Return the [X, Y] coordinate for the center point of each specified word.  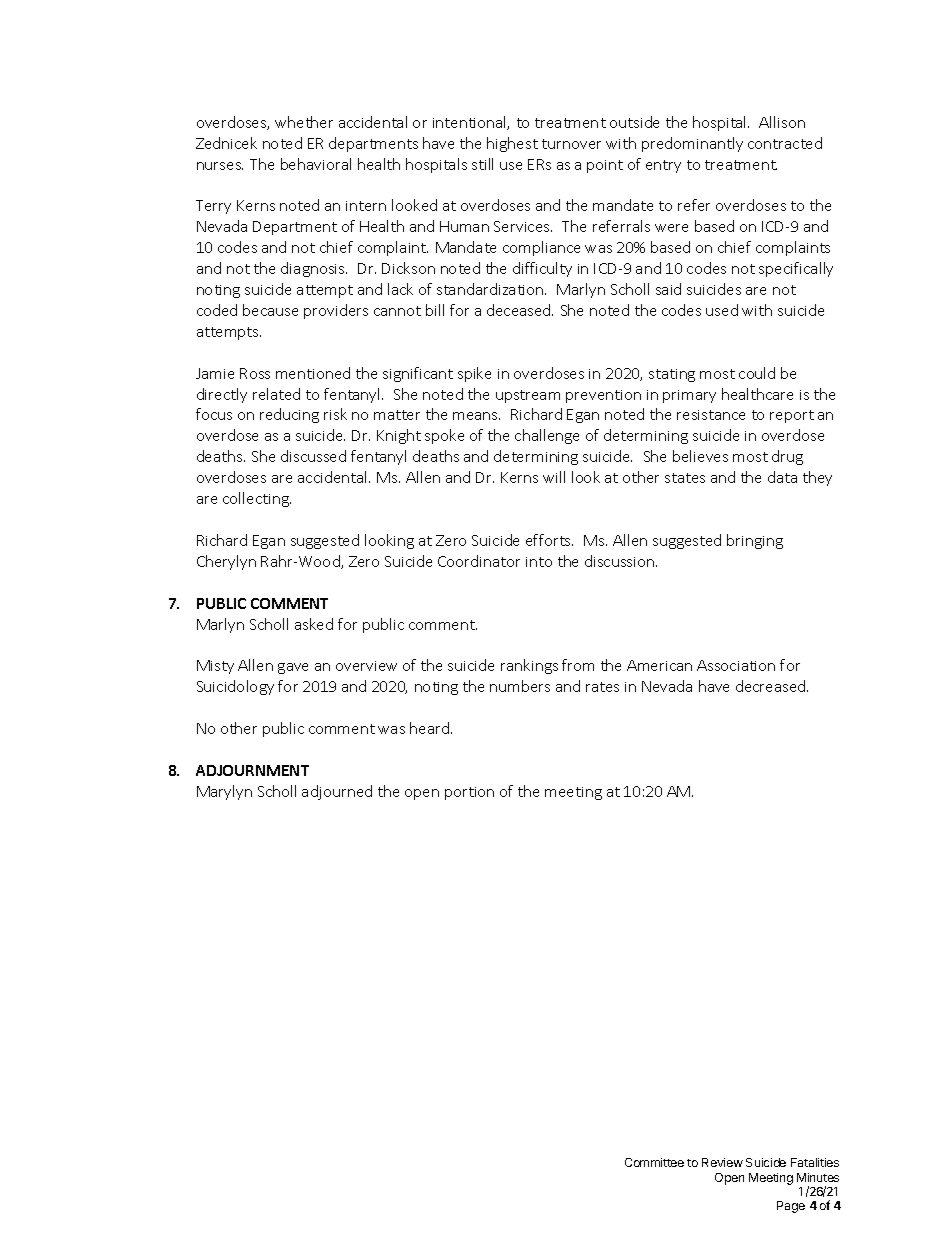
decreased [772, 686]
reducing [289, 415]
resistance [711, 415]
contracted [785, 143]
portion [469, 793]
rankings [529, 666]
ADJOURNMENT [252, 770]
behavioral [316, 164]
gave [293, 668]
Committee [654, 1162]
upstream [528, 396]
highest [512, 144]
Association [736, 665]
